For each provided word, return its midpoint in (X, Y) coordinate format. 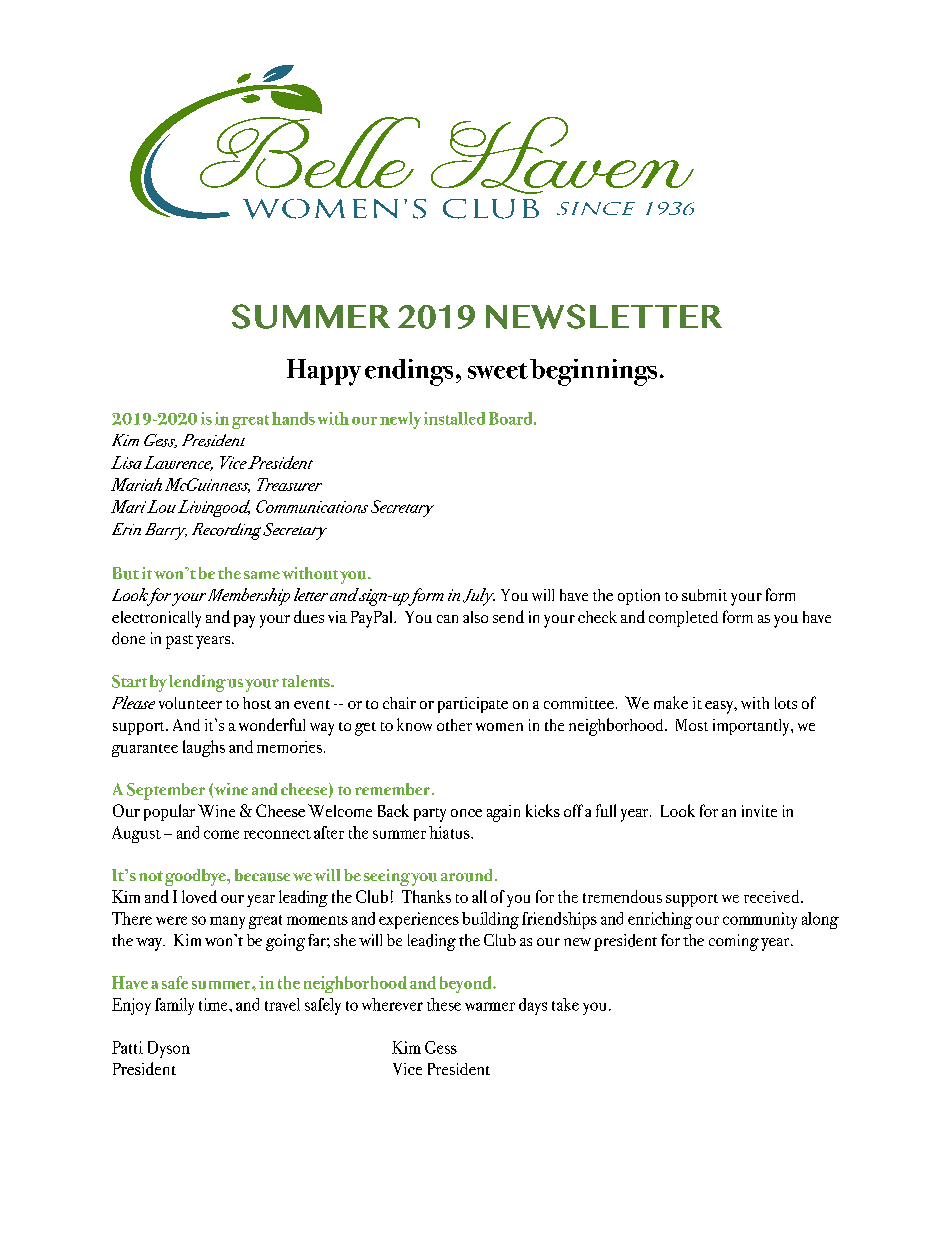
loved (199, 896)
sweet (498, 371)
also (475, 617)
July (479, 597)
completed (683, 619)
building (490, 920)
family (174, 1006)
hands (293, 418)
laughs (204, 748)
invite (759, 811)
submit (704, 595)
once (466, 813)
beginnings (593, 372)
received (773, 896)
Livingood (214, 508)
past (179, 642)
